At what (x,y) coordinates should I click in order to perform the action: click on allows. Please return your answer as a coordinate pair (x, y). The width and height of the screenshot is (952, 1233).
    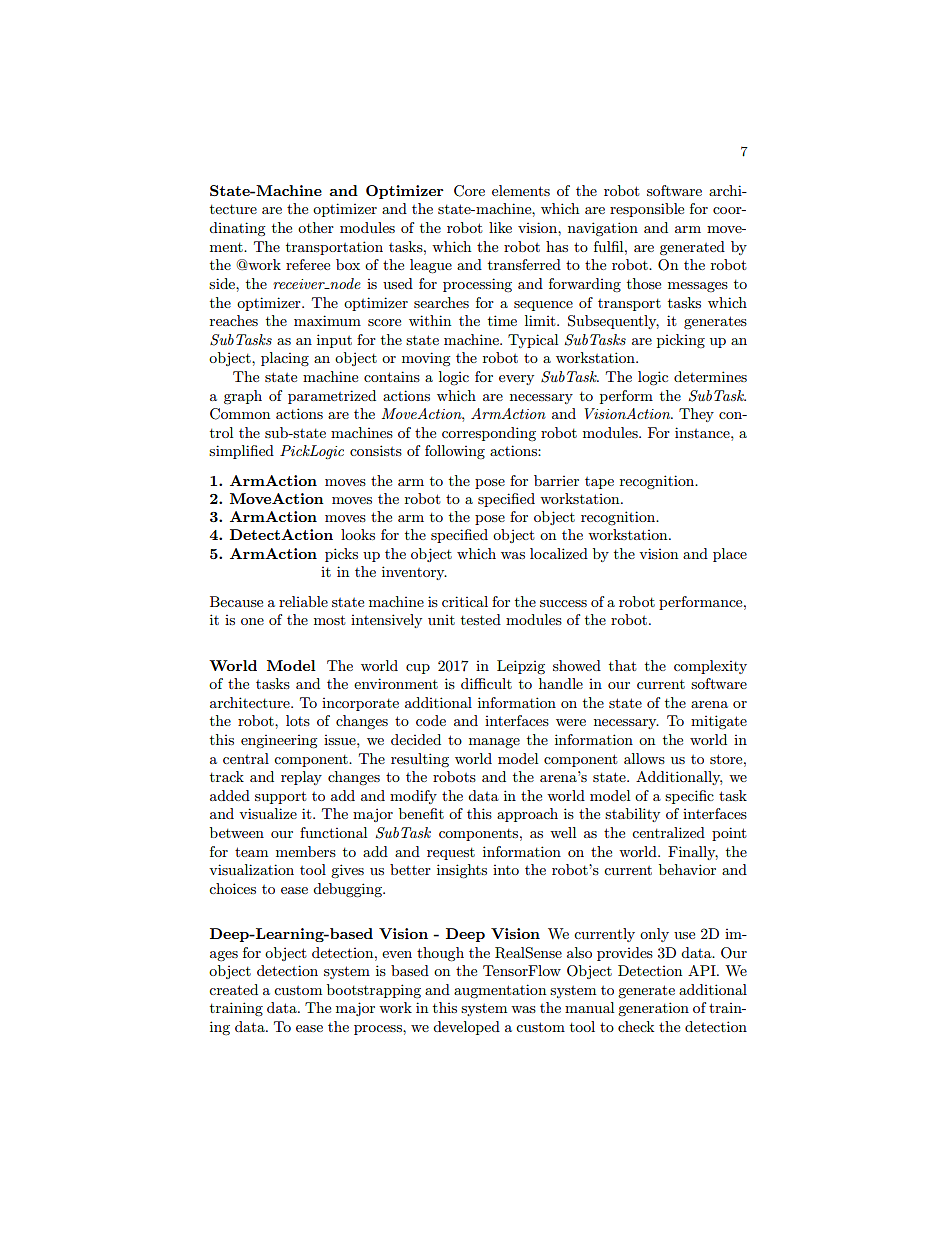
    Looking at the image, I should click on (644, 758).
